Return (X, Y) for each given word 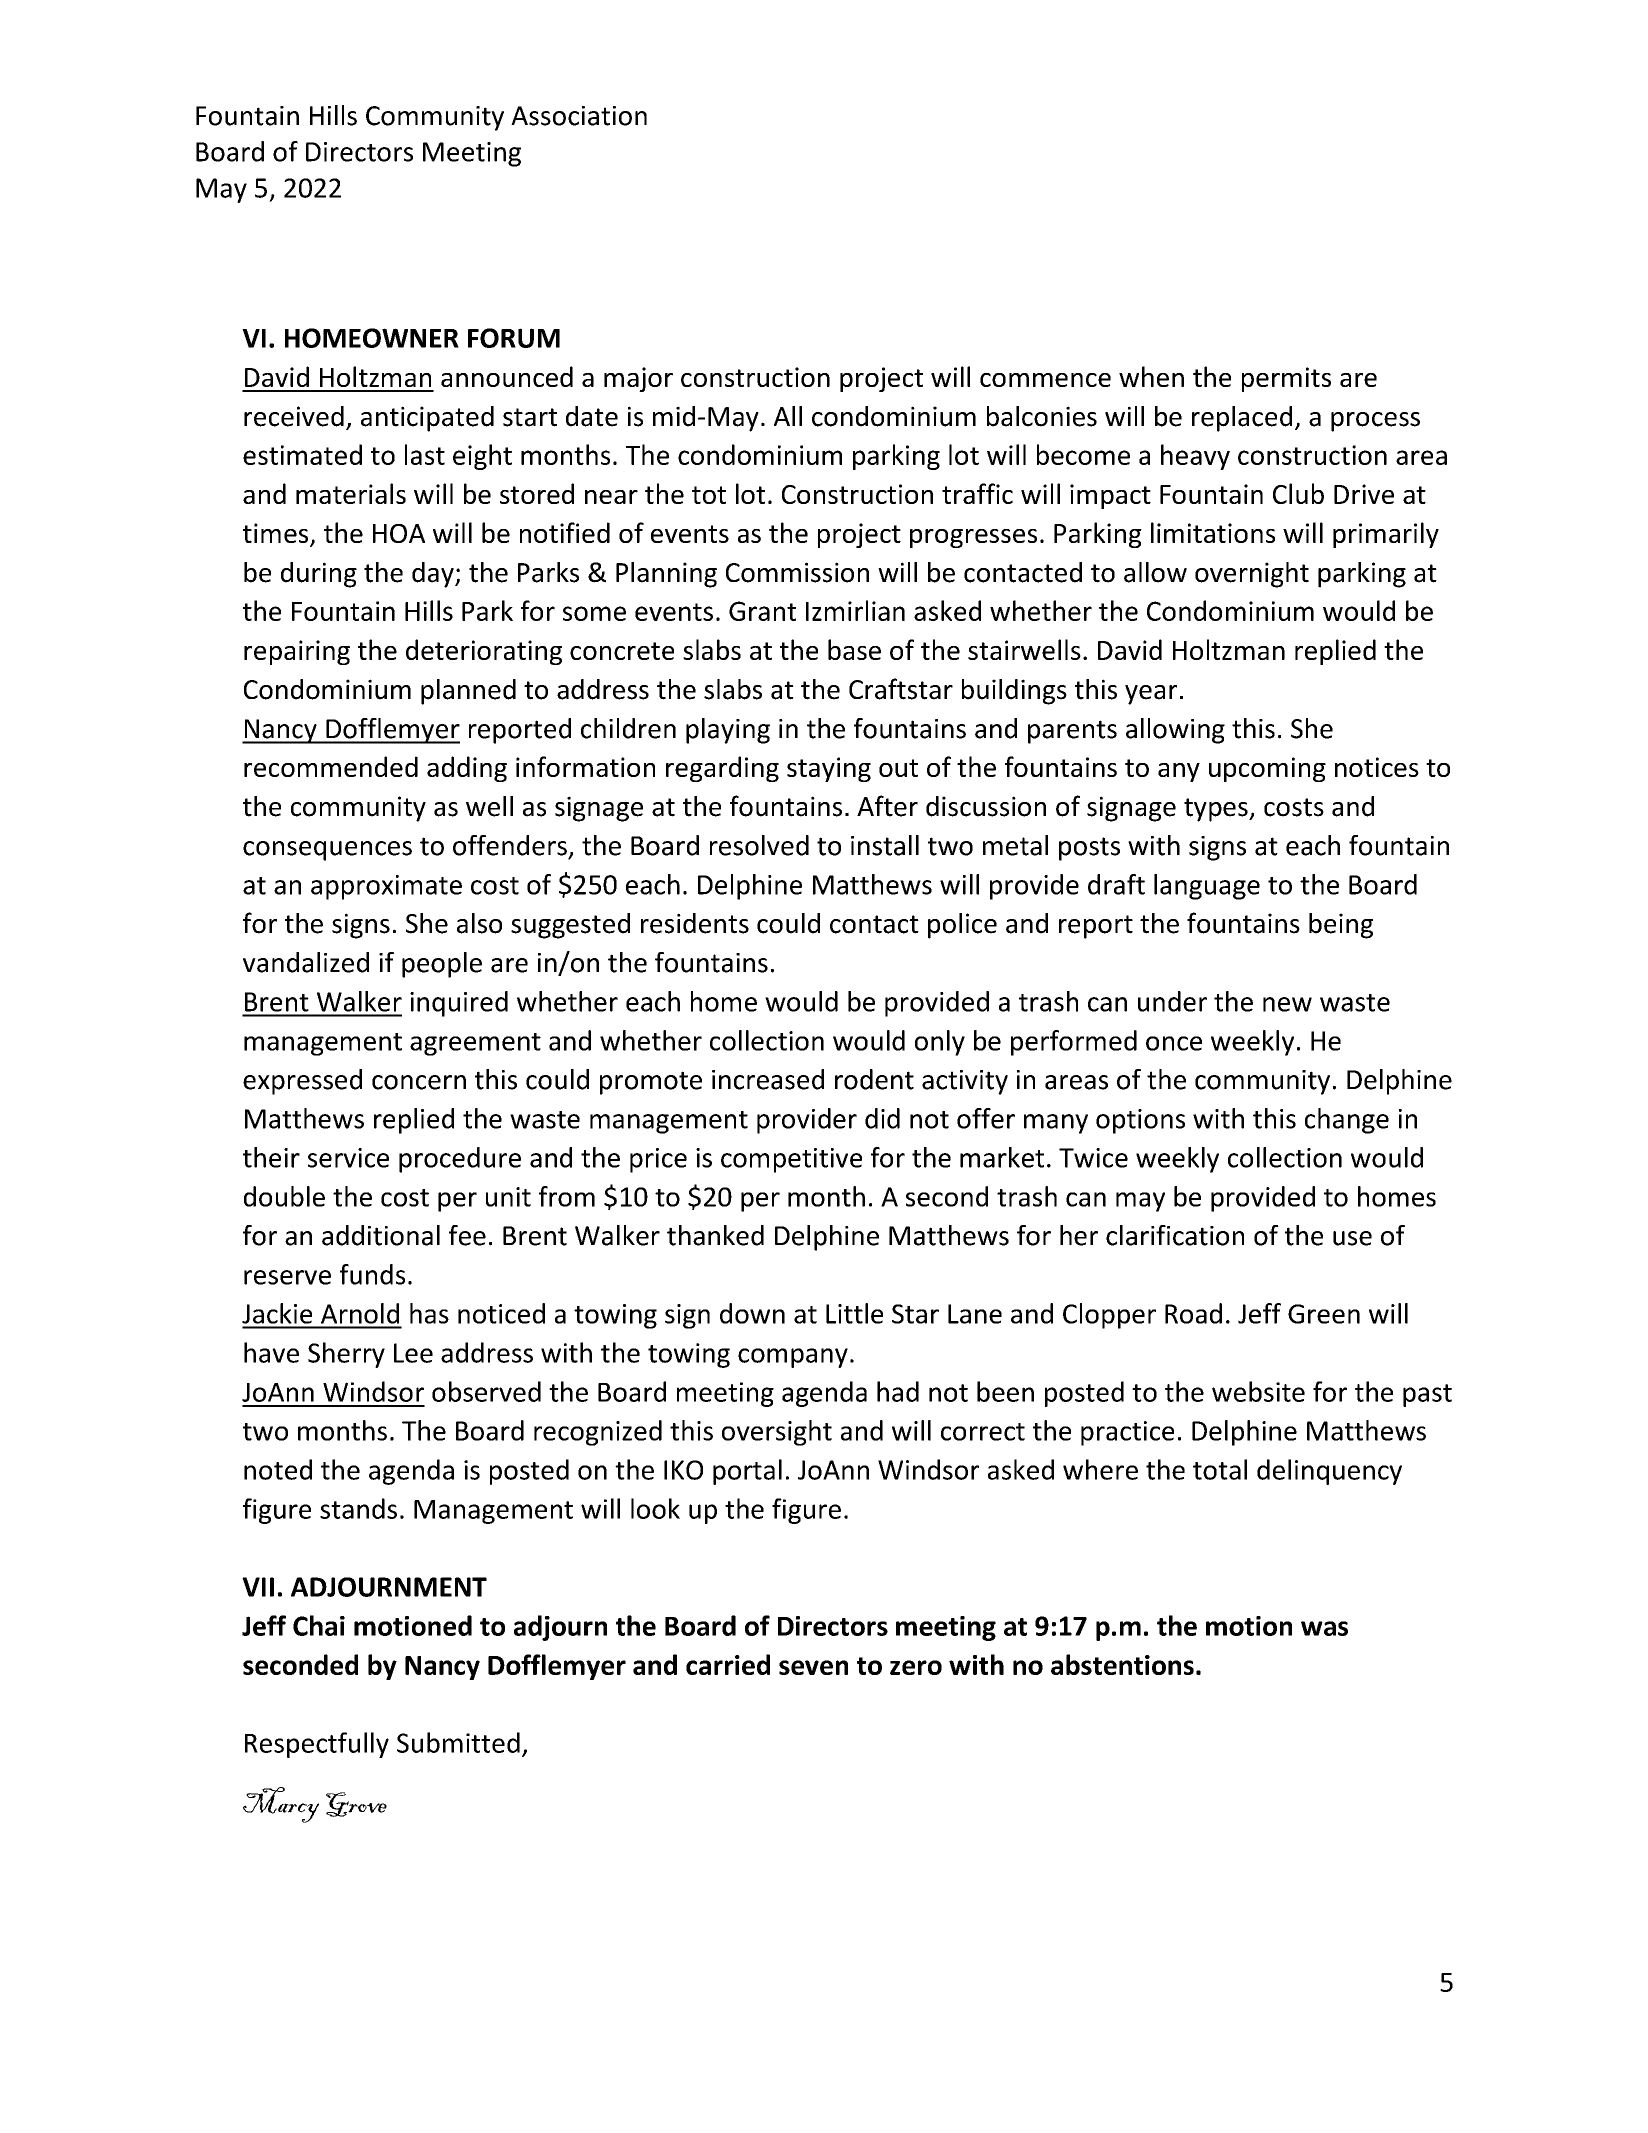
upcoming (1267, 769)
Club (1298, 493)
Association (579, 116)
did (882, 1118)
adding (467, 769)
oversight (777, 1433)
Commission (797, 572)
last (425, 454)
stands (358, 1508)
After (887, 806)
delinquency (1329, 1472)
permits (1286, 379)
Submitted (458, 1742)
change (1347, 1121)
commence (1045, 380)
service (348, 1158)
